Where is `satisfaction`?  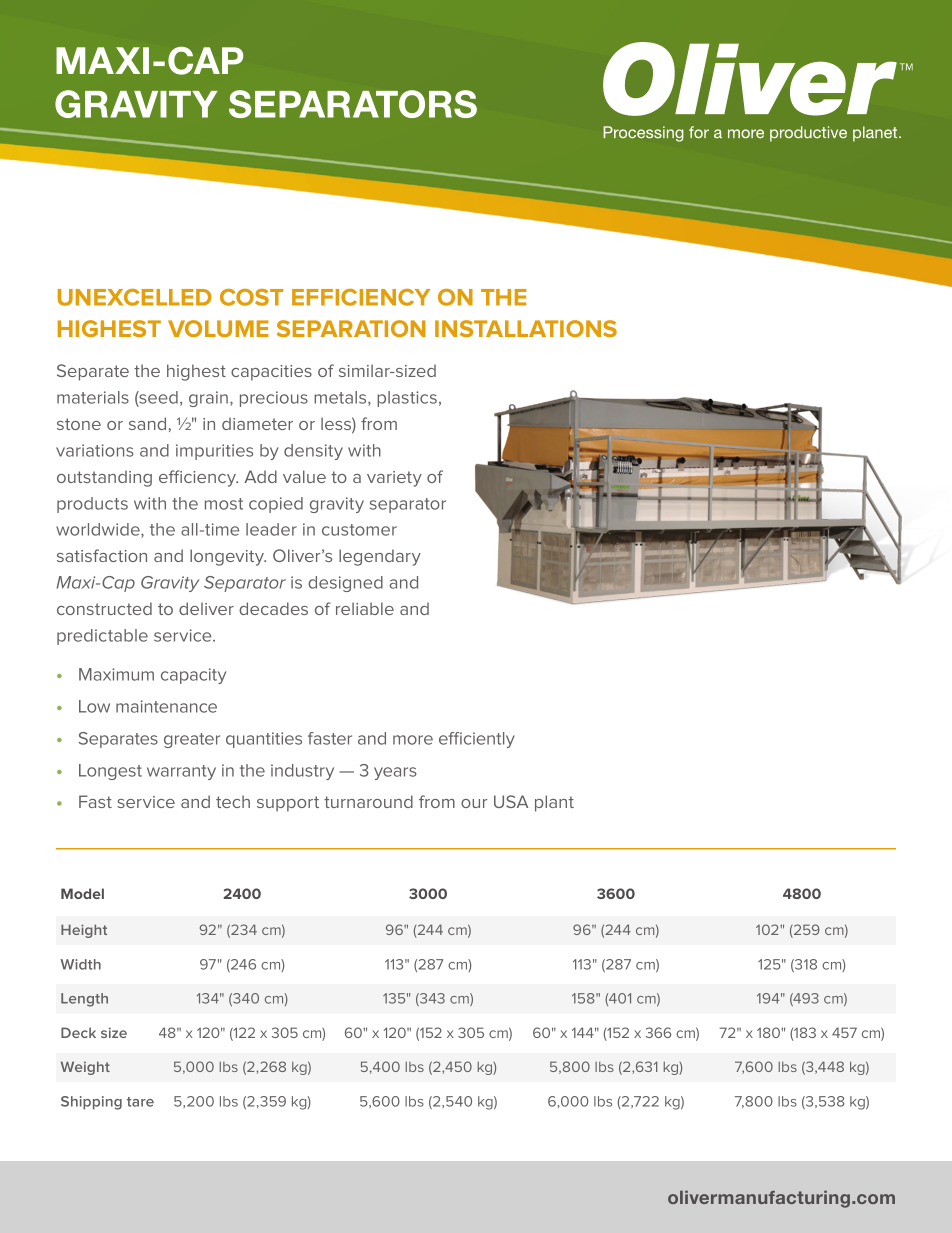
satisfaction is located at coordinates (102, 555).
